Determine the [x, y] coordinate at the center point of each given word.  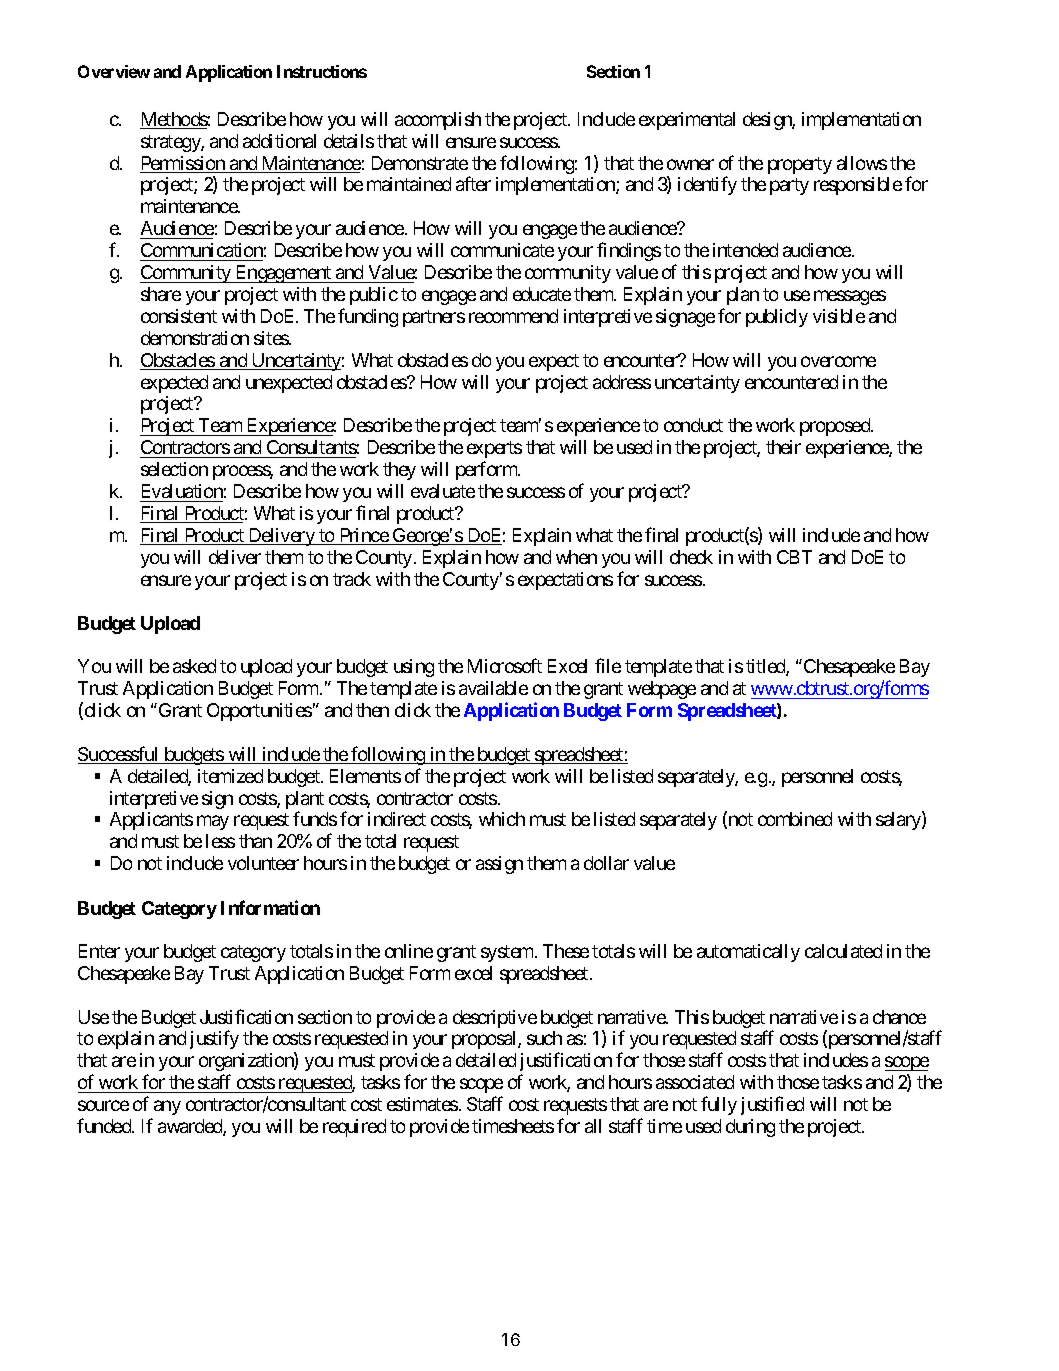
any [167, 1107]
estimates [422, 1104]
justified [772, 1105]
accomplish [438, 121]
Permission [183, 164]
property [800, 165]
